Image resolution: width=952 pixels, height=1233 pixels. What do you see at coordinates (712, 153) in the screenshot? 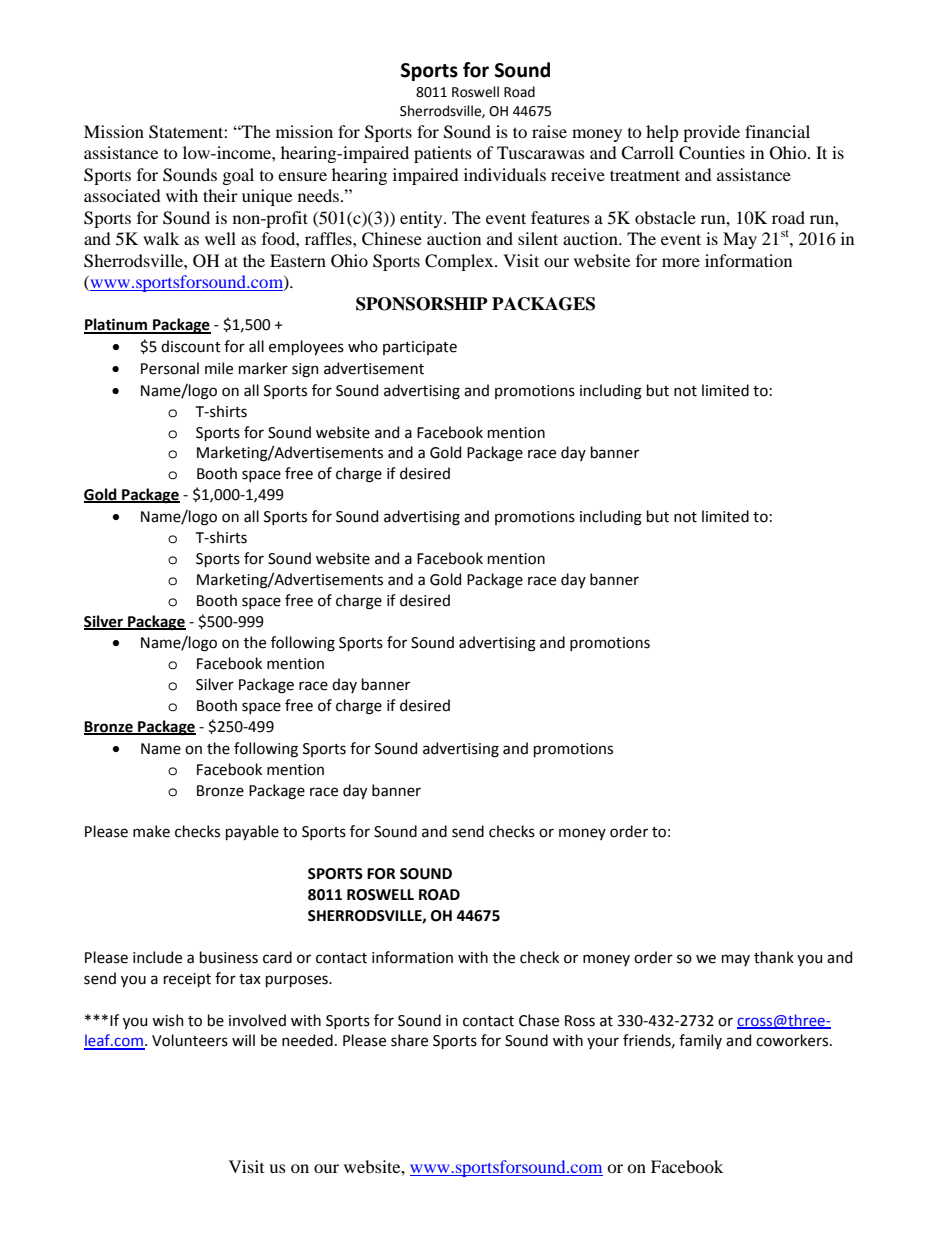
I see `Counties` at bounding box center [712, 153].
